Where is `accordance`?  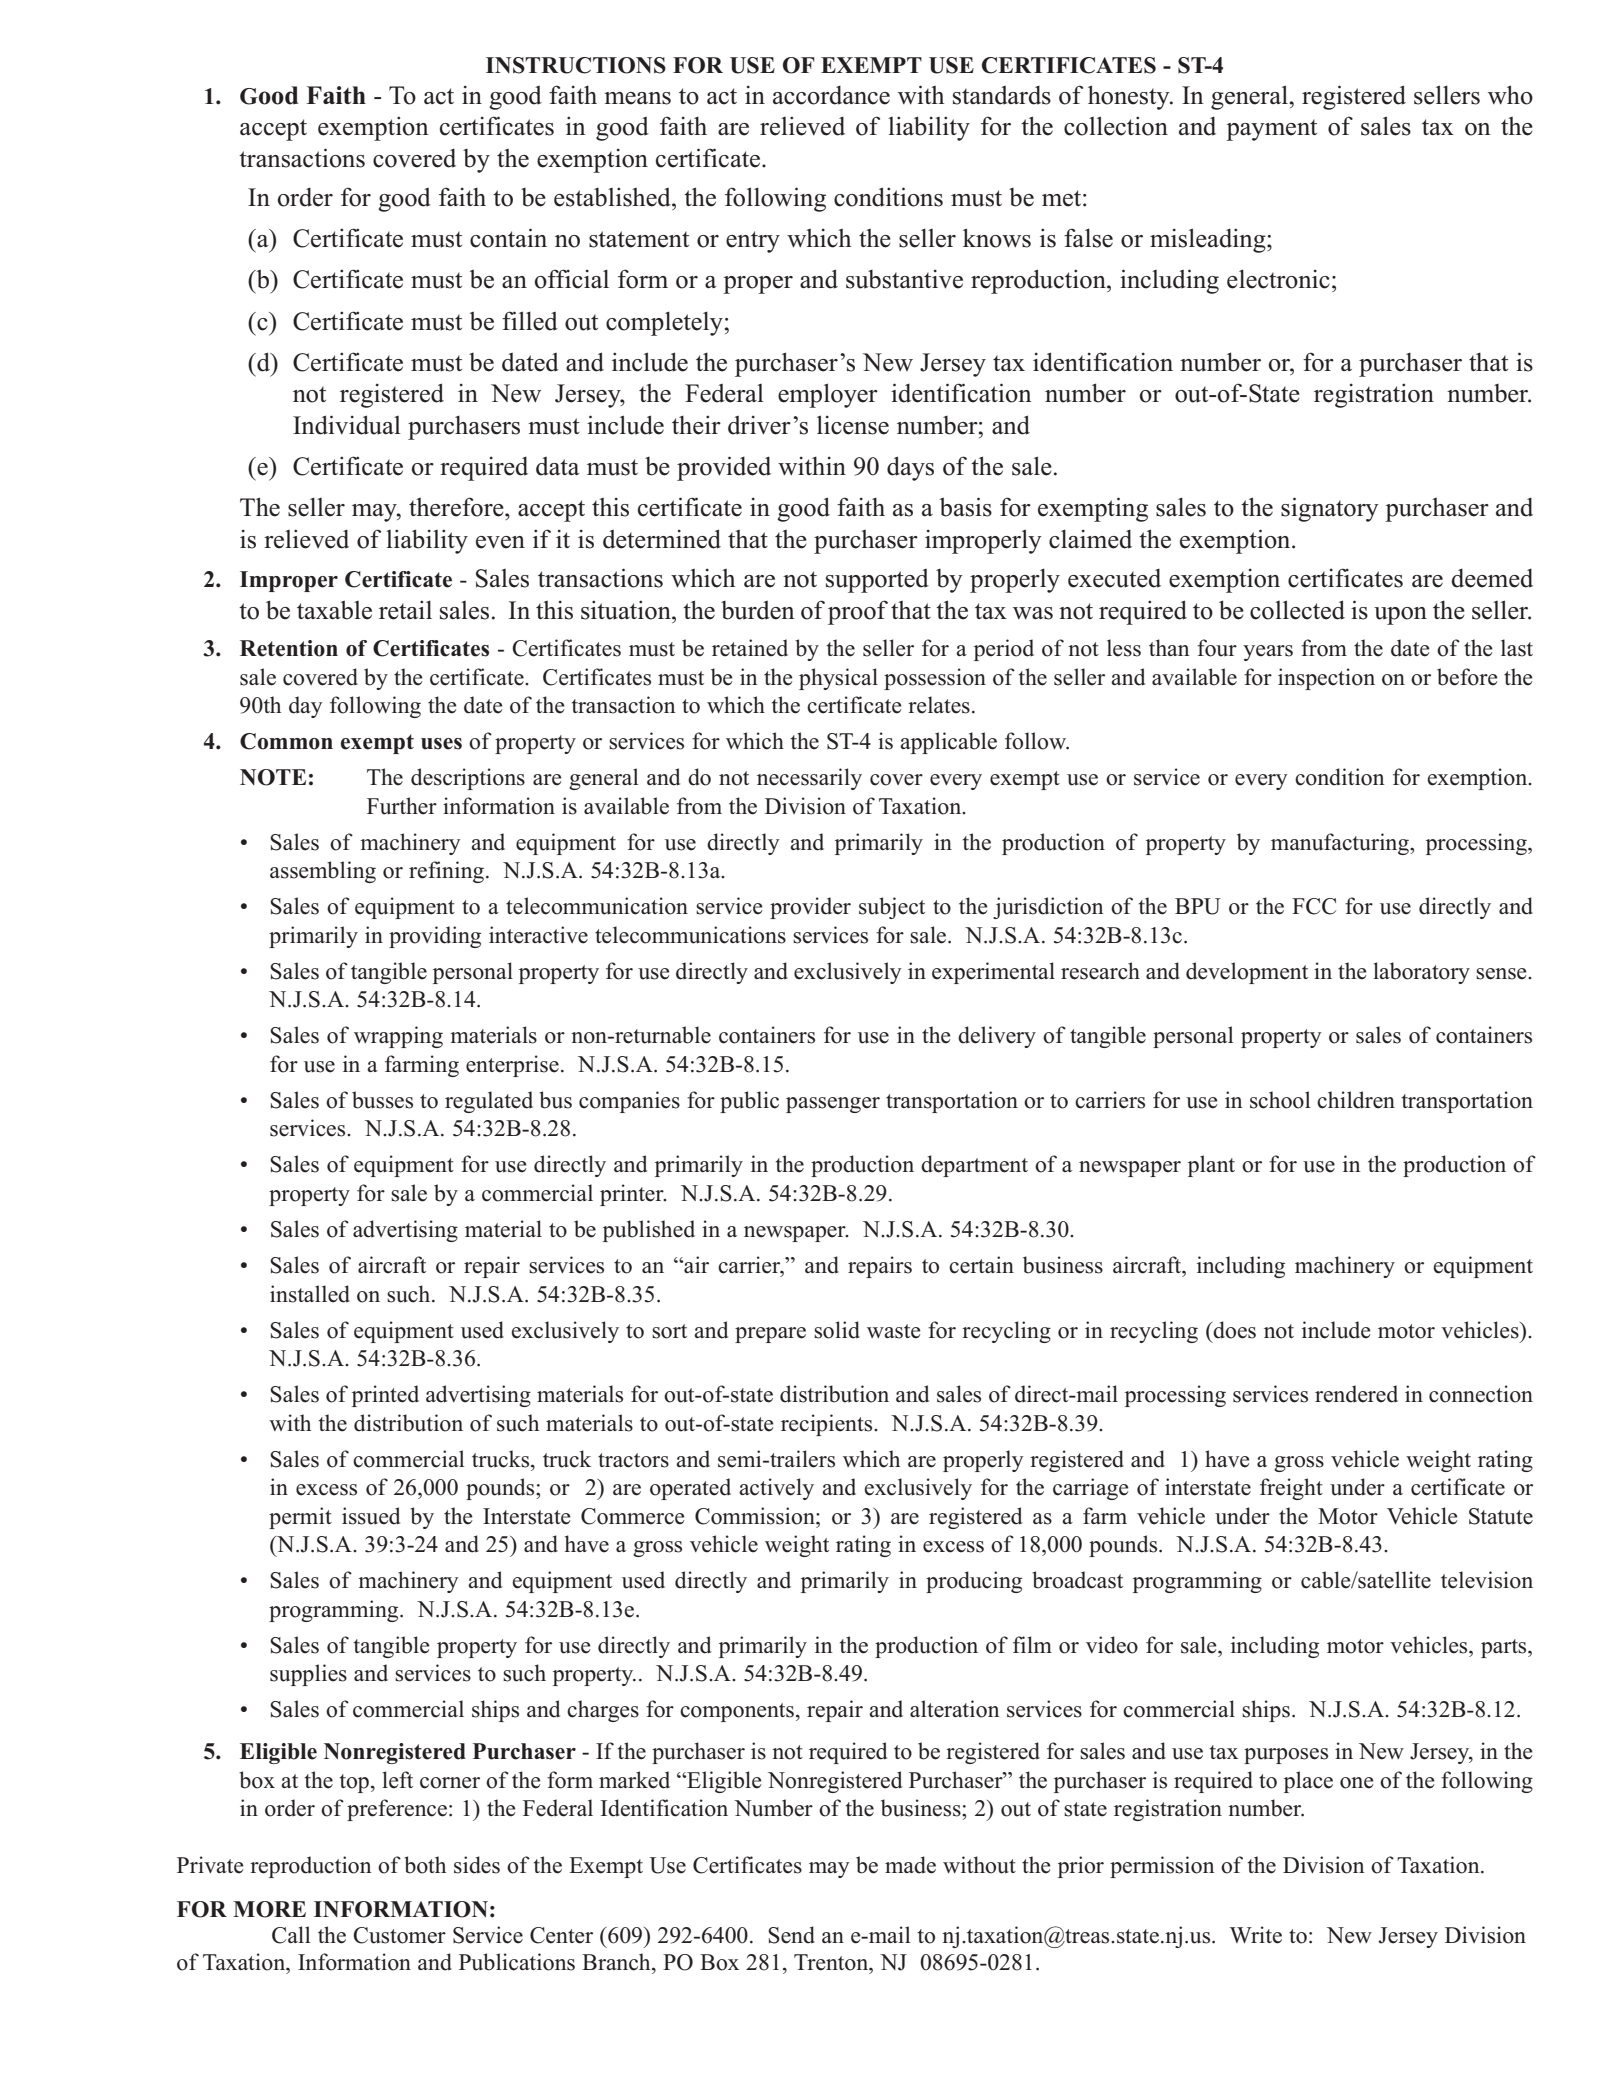
accordance is located at coordinates (831, 95).
